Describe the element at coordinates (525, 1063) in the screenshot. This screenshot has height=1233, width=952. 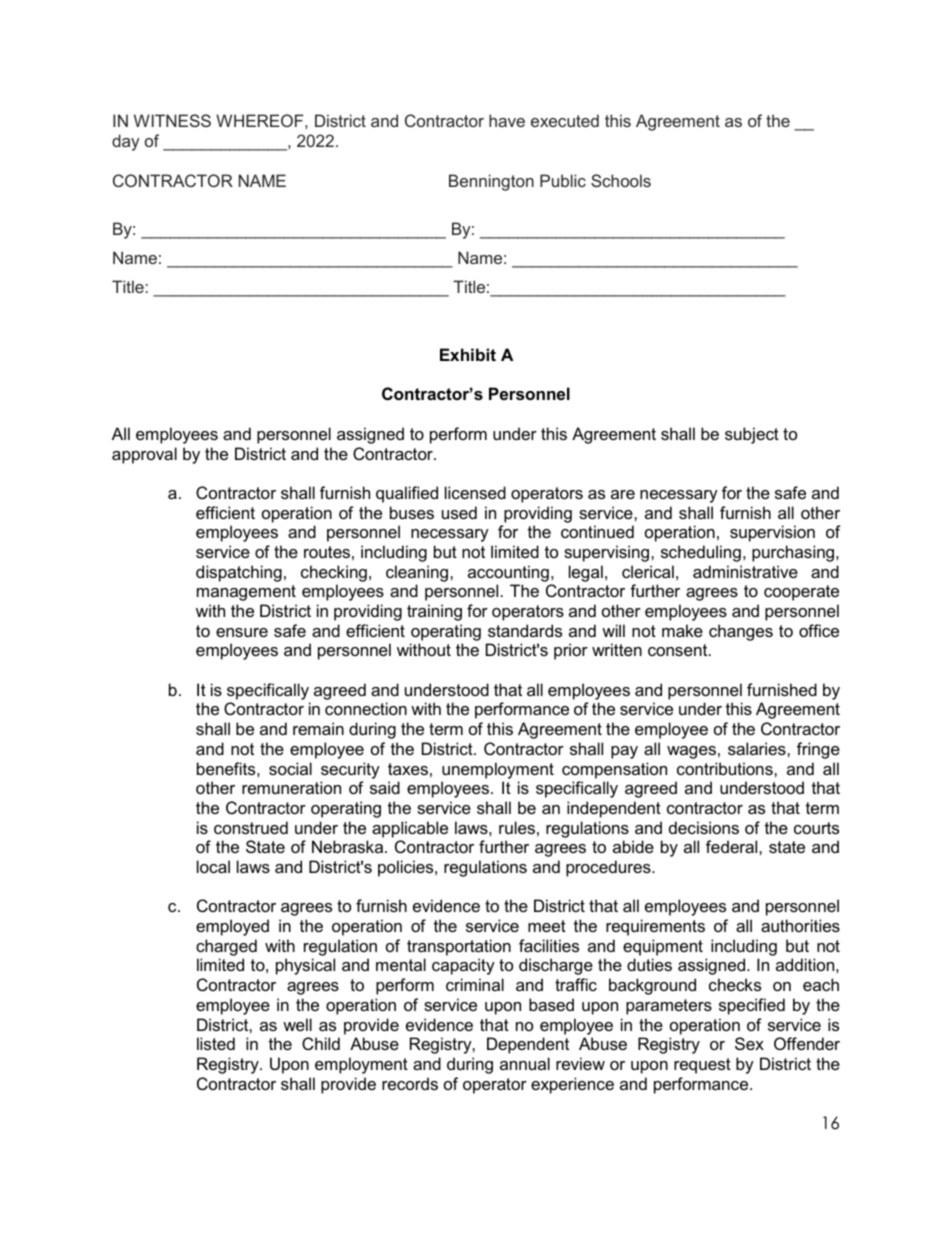
I see `annual` at that location.
